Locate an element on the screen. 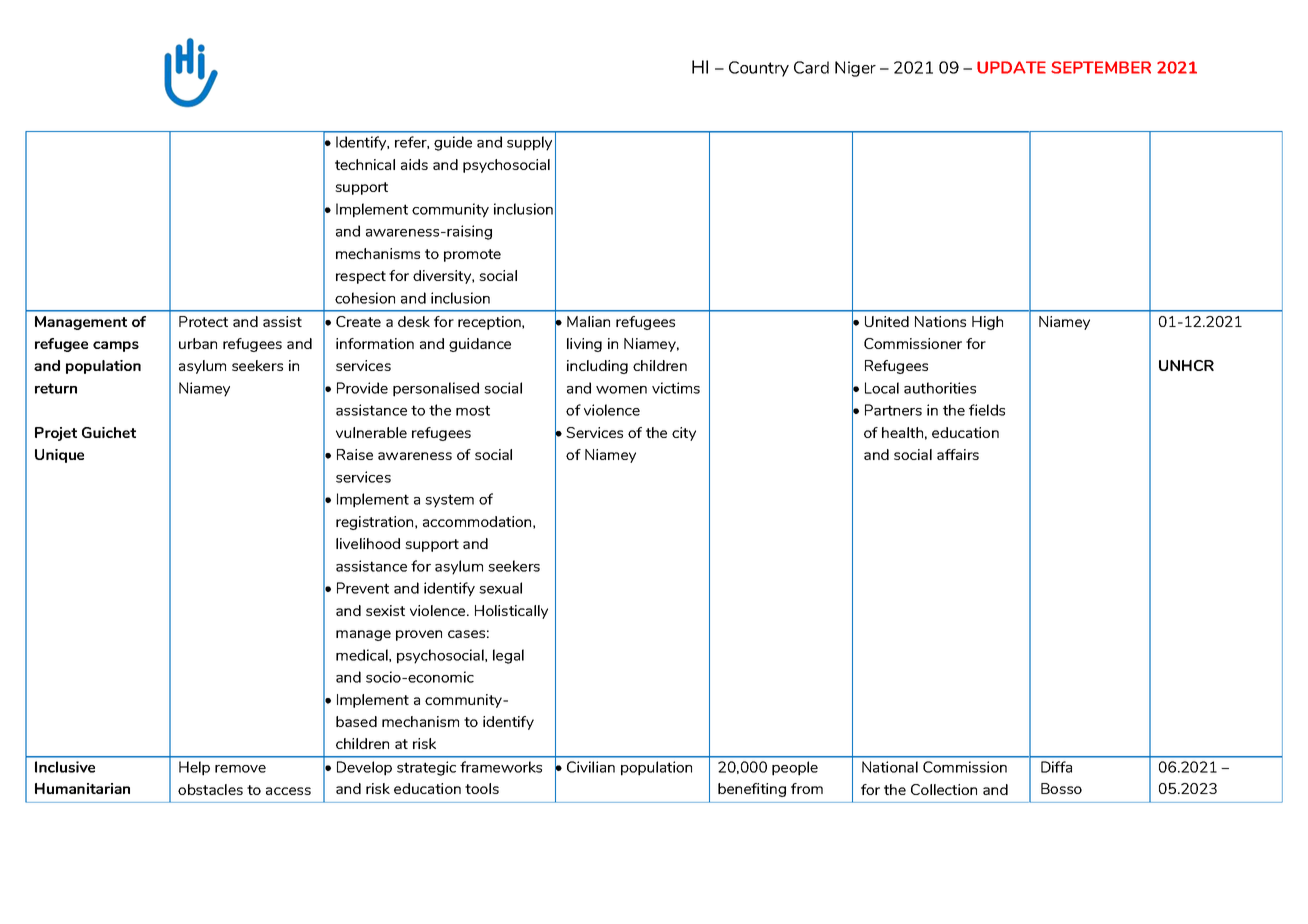  UPDATE is located at coordinates (1011, 67).
